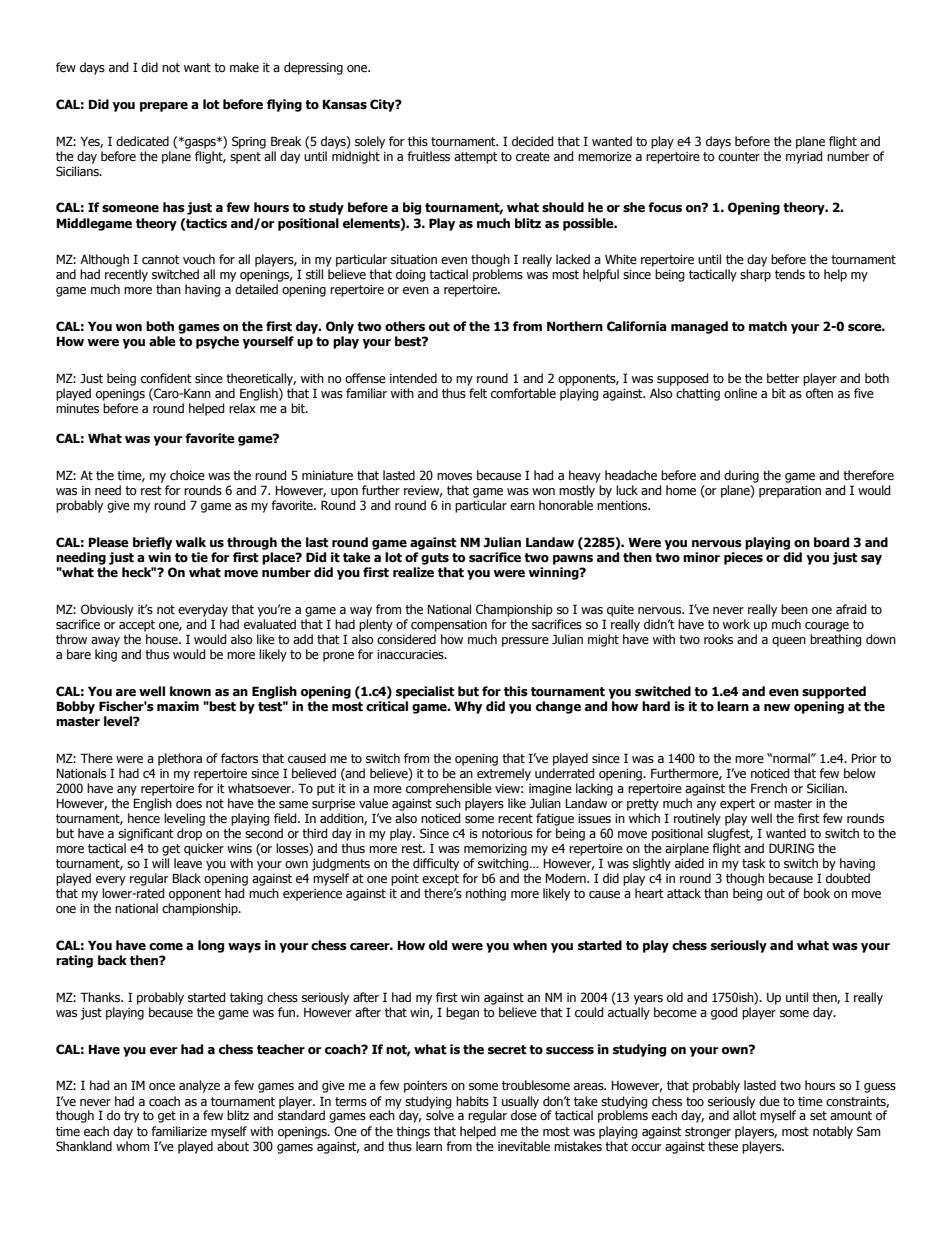  Describe the element at coordinates (161, 260) in the page. I see `cannot` at that location.
